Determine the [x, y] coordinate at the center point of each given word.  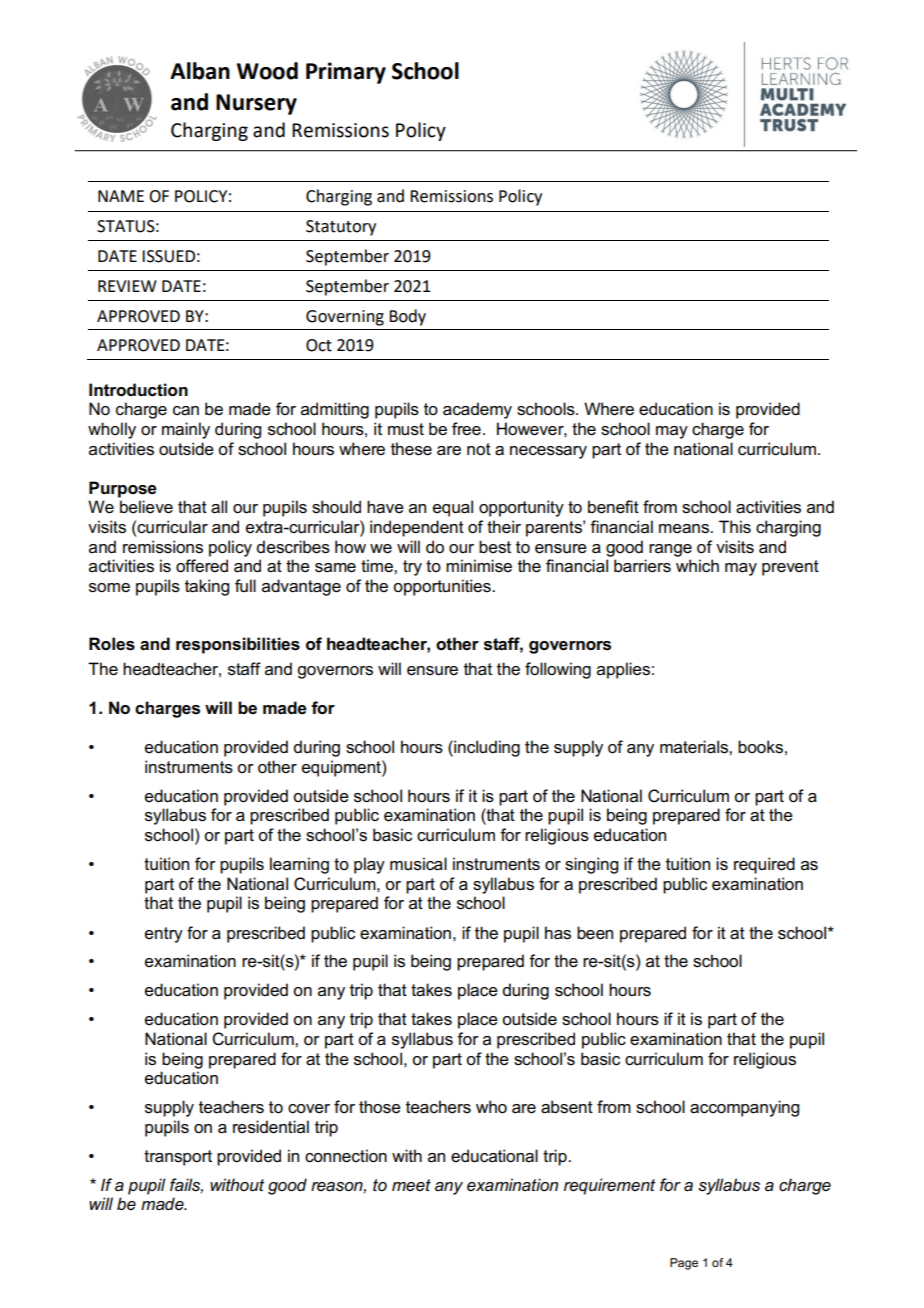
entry [164, 935]
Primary [346, 73]
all [219, 507]
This [735, 527]
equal [453, 508]
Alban [200, 71]
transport [178, 1158]
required [764, 865]
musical [418, 864]
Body [407, 317]
